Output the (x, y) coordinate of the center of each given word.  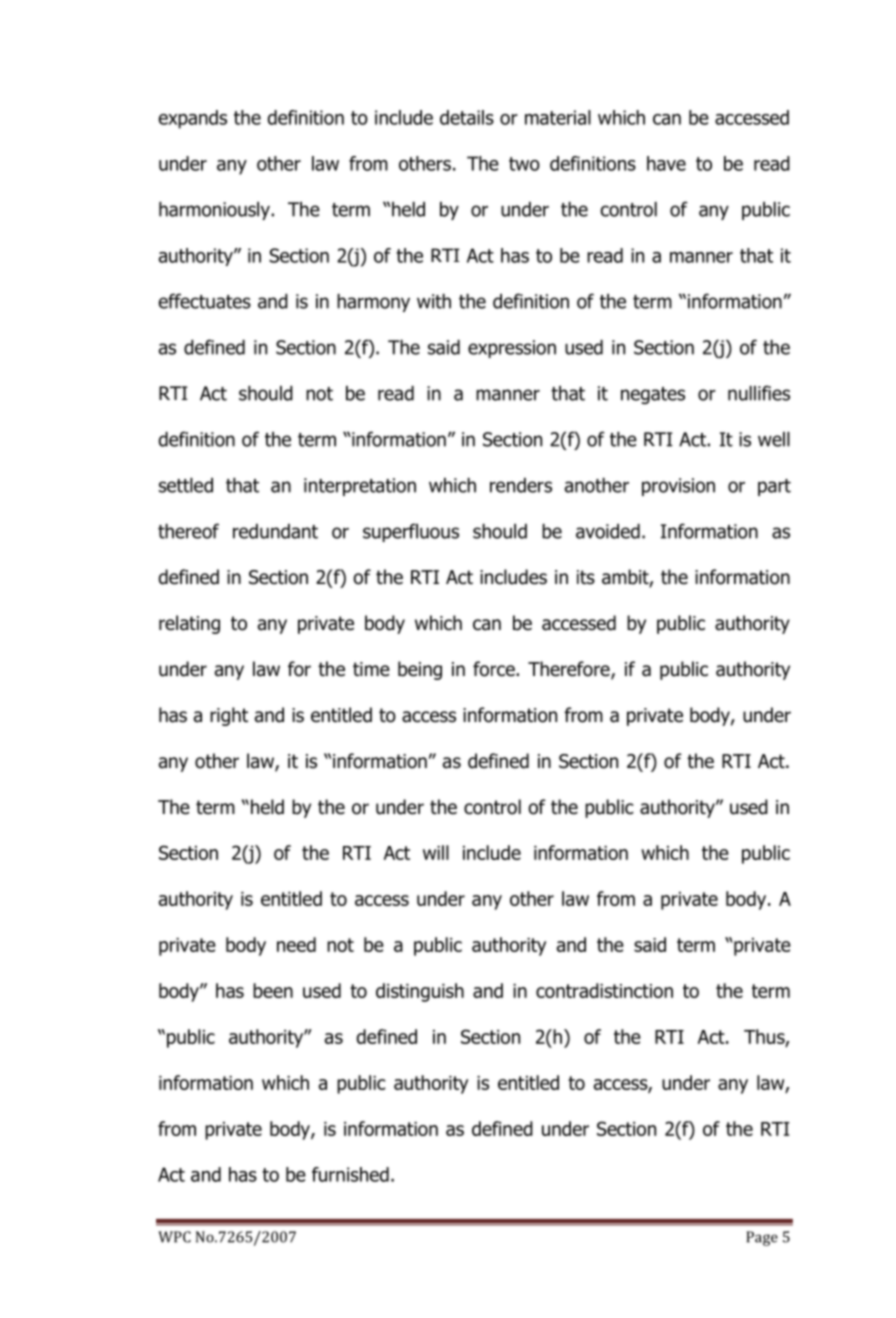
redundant (275, 531)
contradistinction (604, 990)
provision (678, 487)
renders (521, 485)
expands (193, 119)
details (467, 117)
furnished (350, 1174)
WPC (174, 1237)
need (296, 944)
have (666, 163)
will (436, 852)
